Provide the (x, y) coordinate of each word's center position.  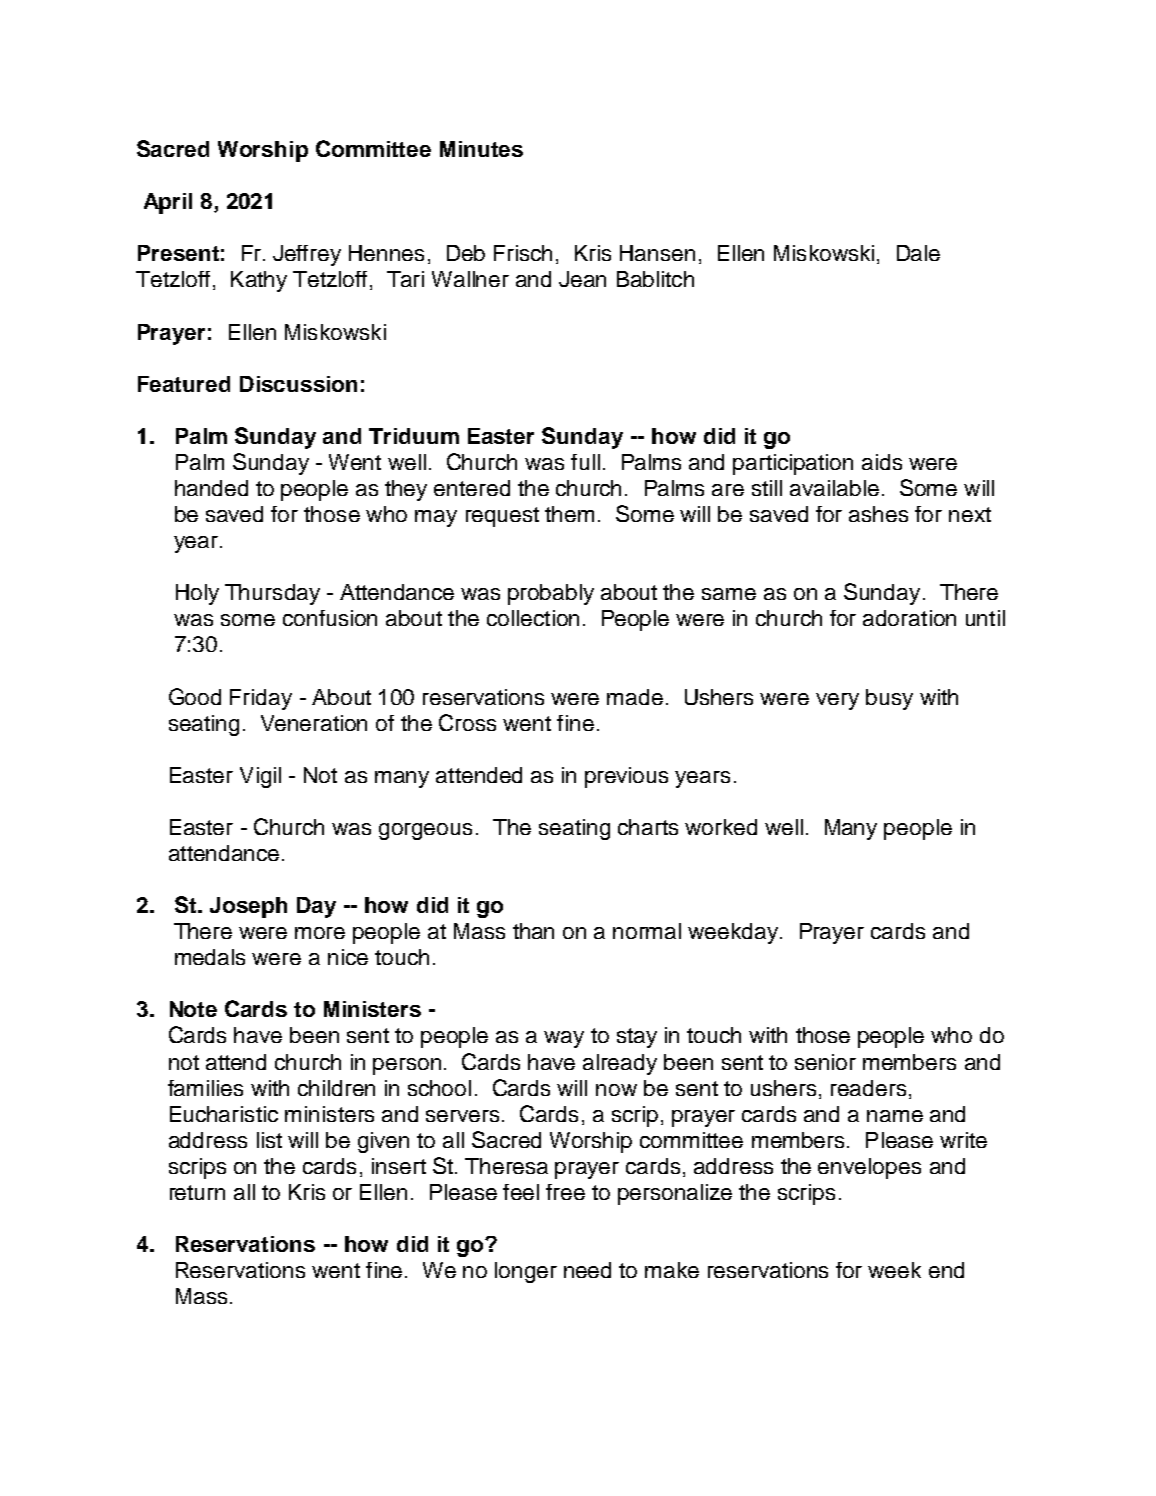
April (168, 203)
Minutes (481, 149)
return (197, 1192)
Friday (261, 699)
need (587, 1270)
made (635, 697)
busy (889, 699)
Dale (918, 253)
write (963, 1140)
